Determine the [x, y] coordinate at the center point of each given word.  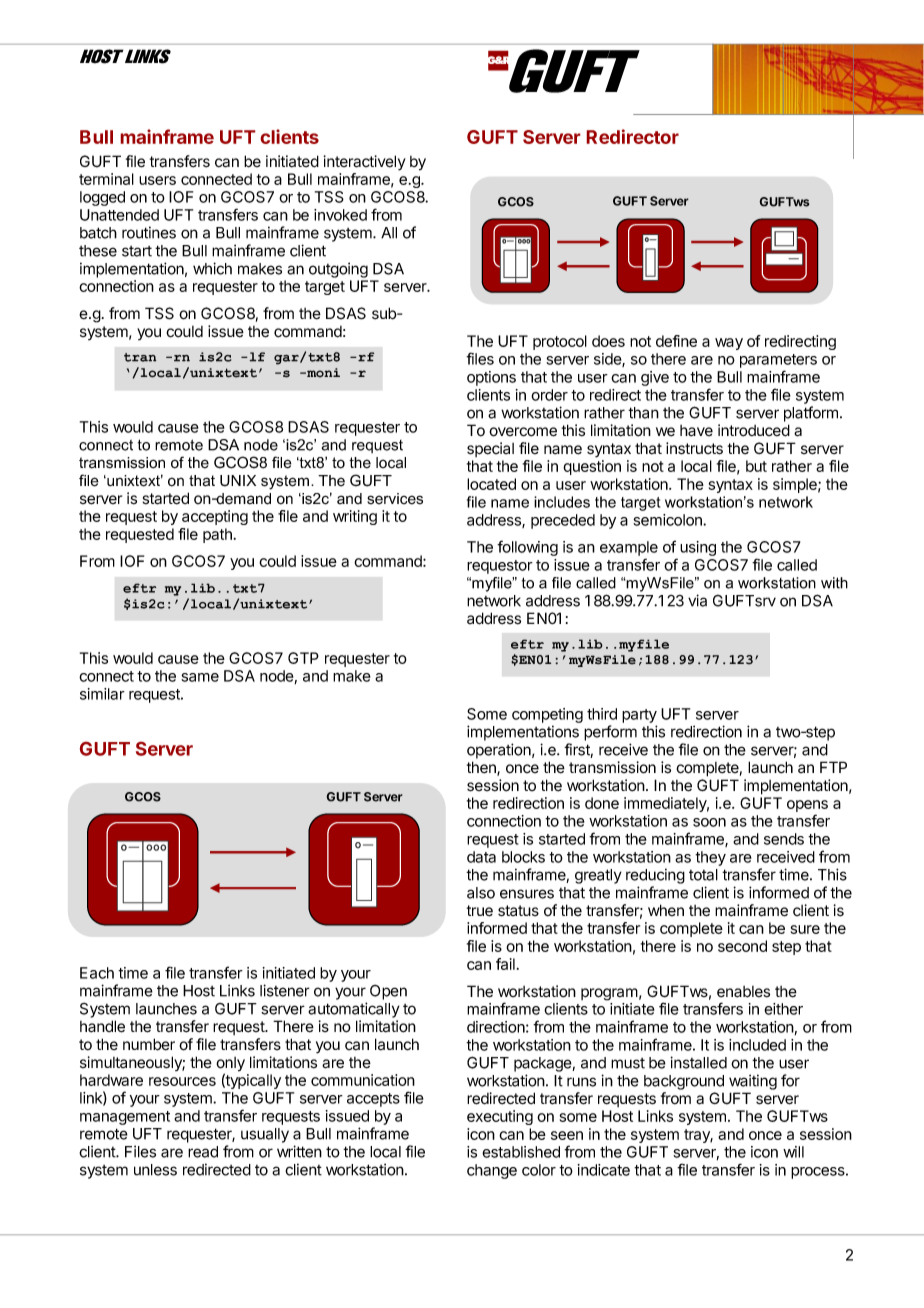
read [203, 1152]
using [698, 548]
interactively [365, 163]
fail [505, 964]
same [200, 677]
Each [97, 973]
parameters [778, 361]
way [729, 344]
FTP [833, 767]
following [527, 548]
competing [547, 715]
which [212, 268]
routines [149, 232]
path [217, 535]
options [491, 378]
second [742, 946]
